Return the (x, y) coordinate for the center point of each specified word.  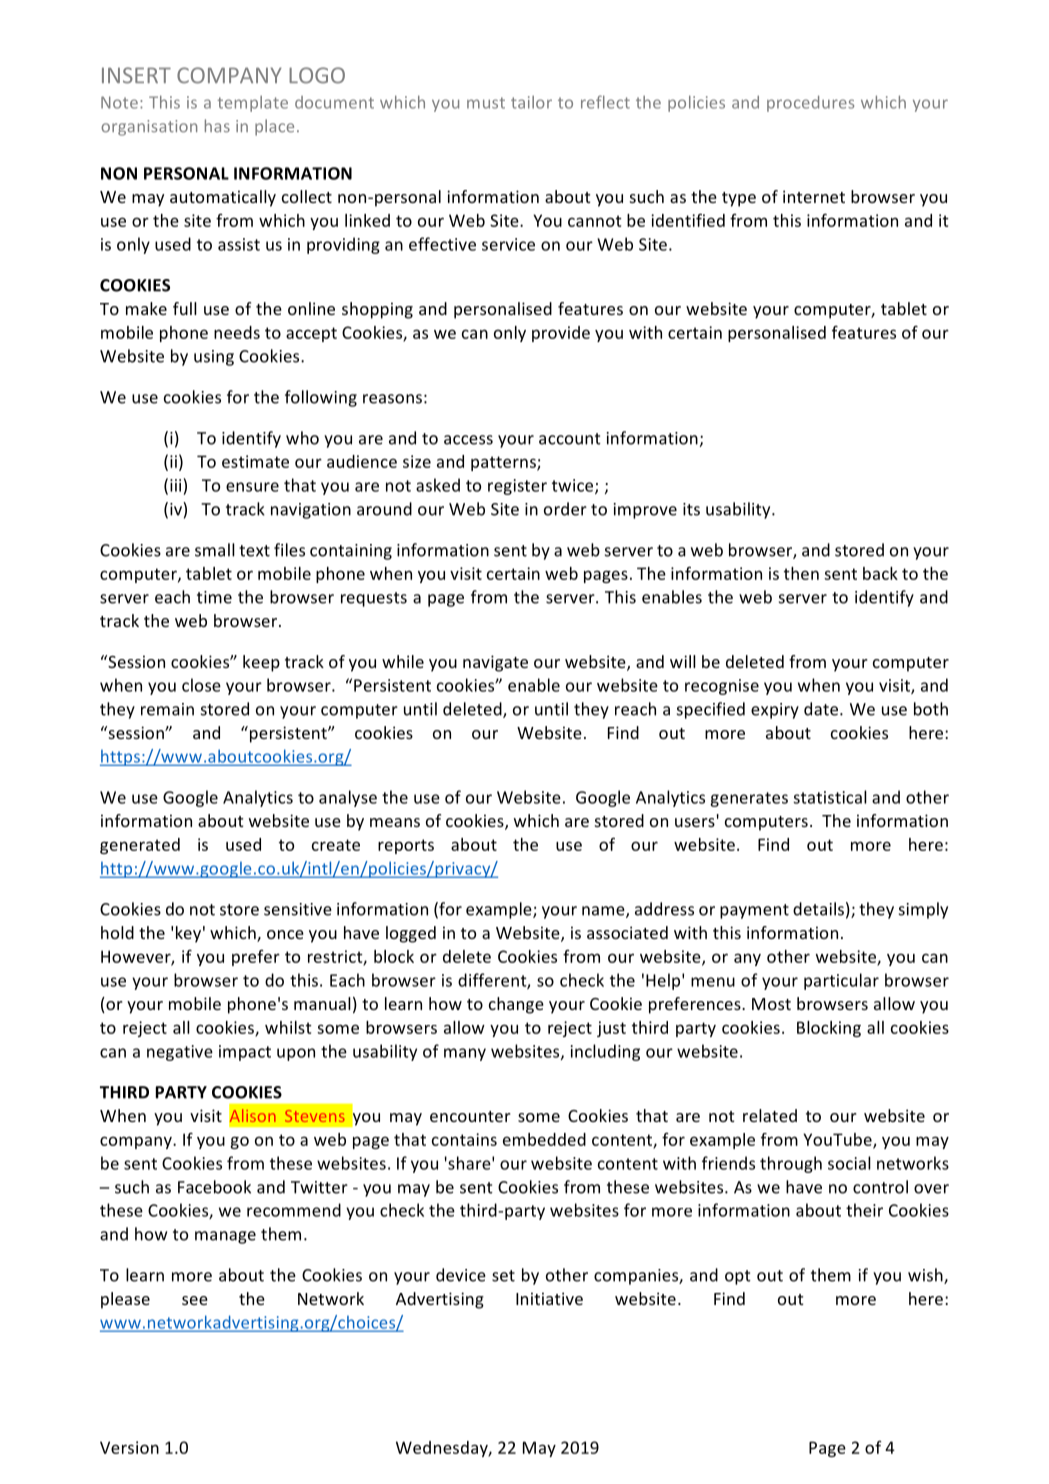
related (770, 1115)
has (217, 126)
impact (245, 1053)
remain (167, 709)
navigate (495, 663)
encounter (470, 1116)
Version (129, 1447)
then (801, 573)
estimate (255, 461)
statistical (830, 797)
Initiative (549, 1298)
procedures (810, 104)
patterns (504, 463)
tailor (531, 102)
